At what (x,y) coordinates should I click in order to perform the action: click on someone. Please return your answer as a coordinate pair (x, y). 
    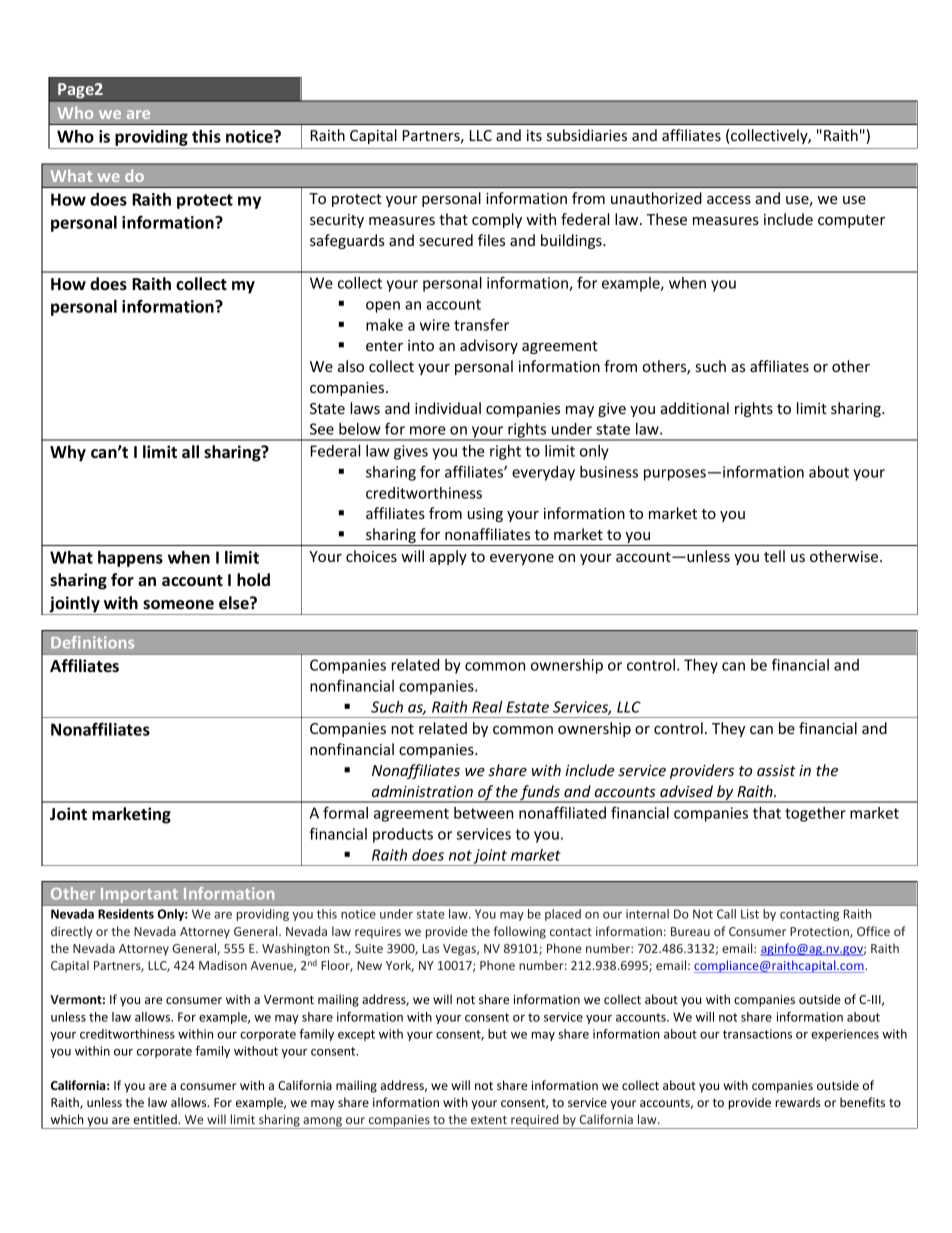
    Looking at the image, I should click on (178, 605).
